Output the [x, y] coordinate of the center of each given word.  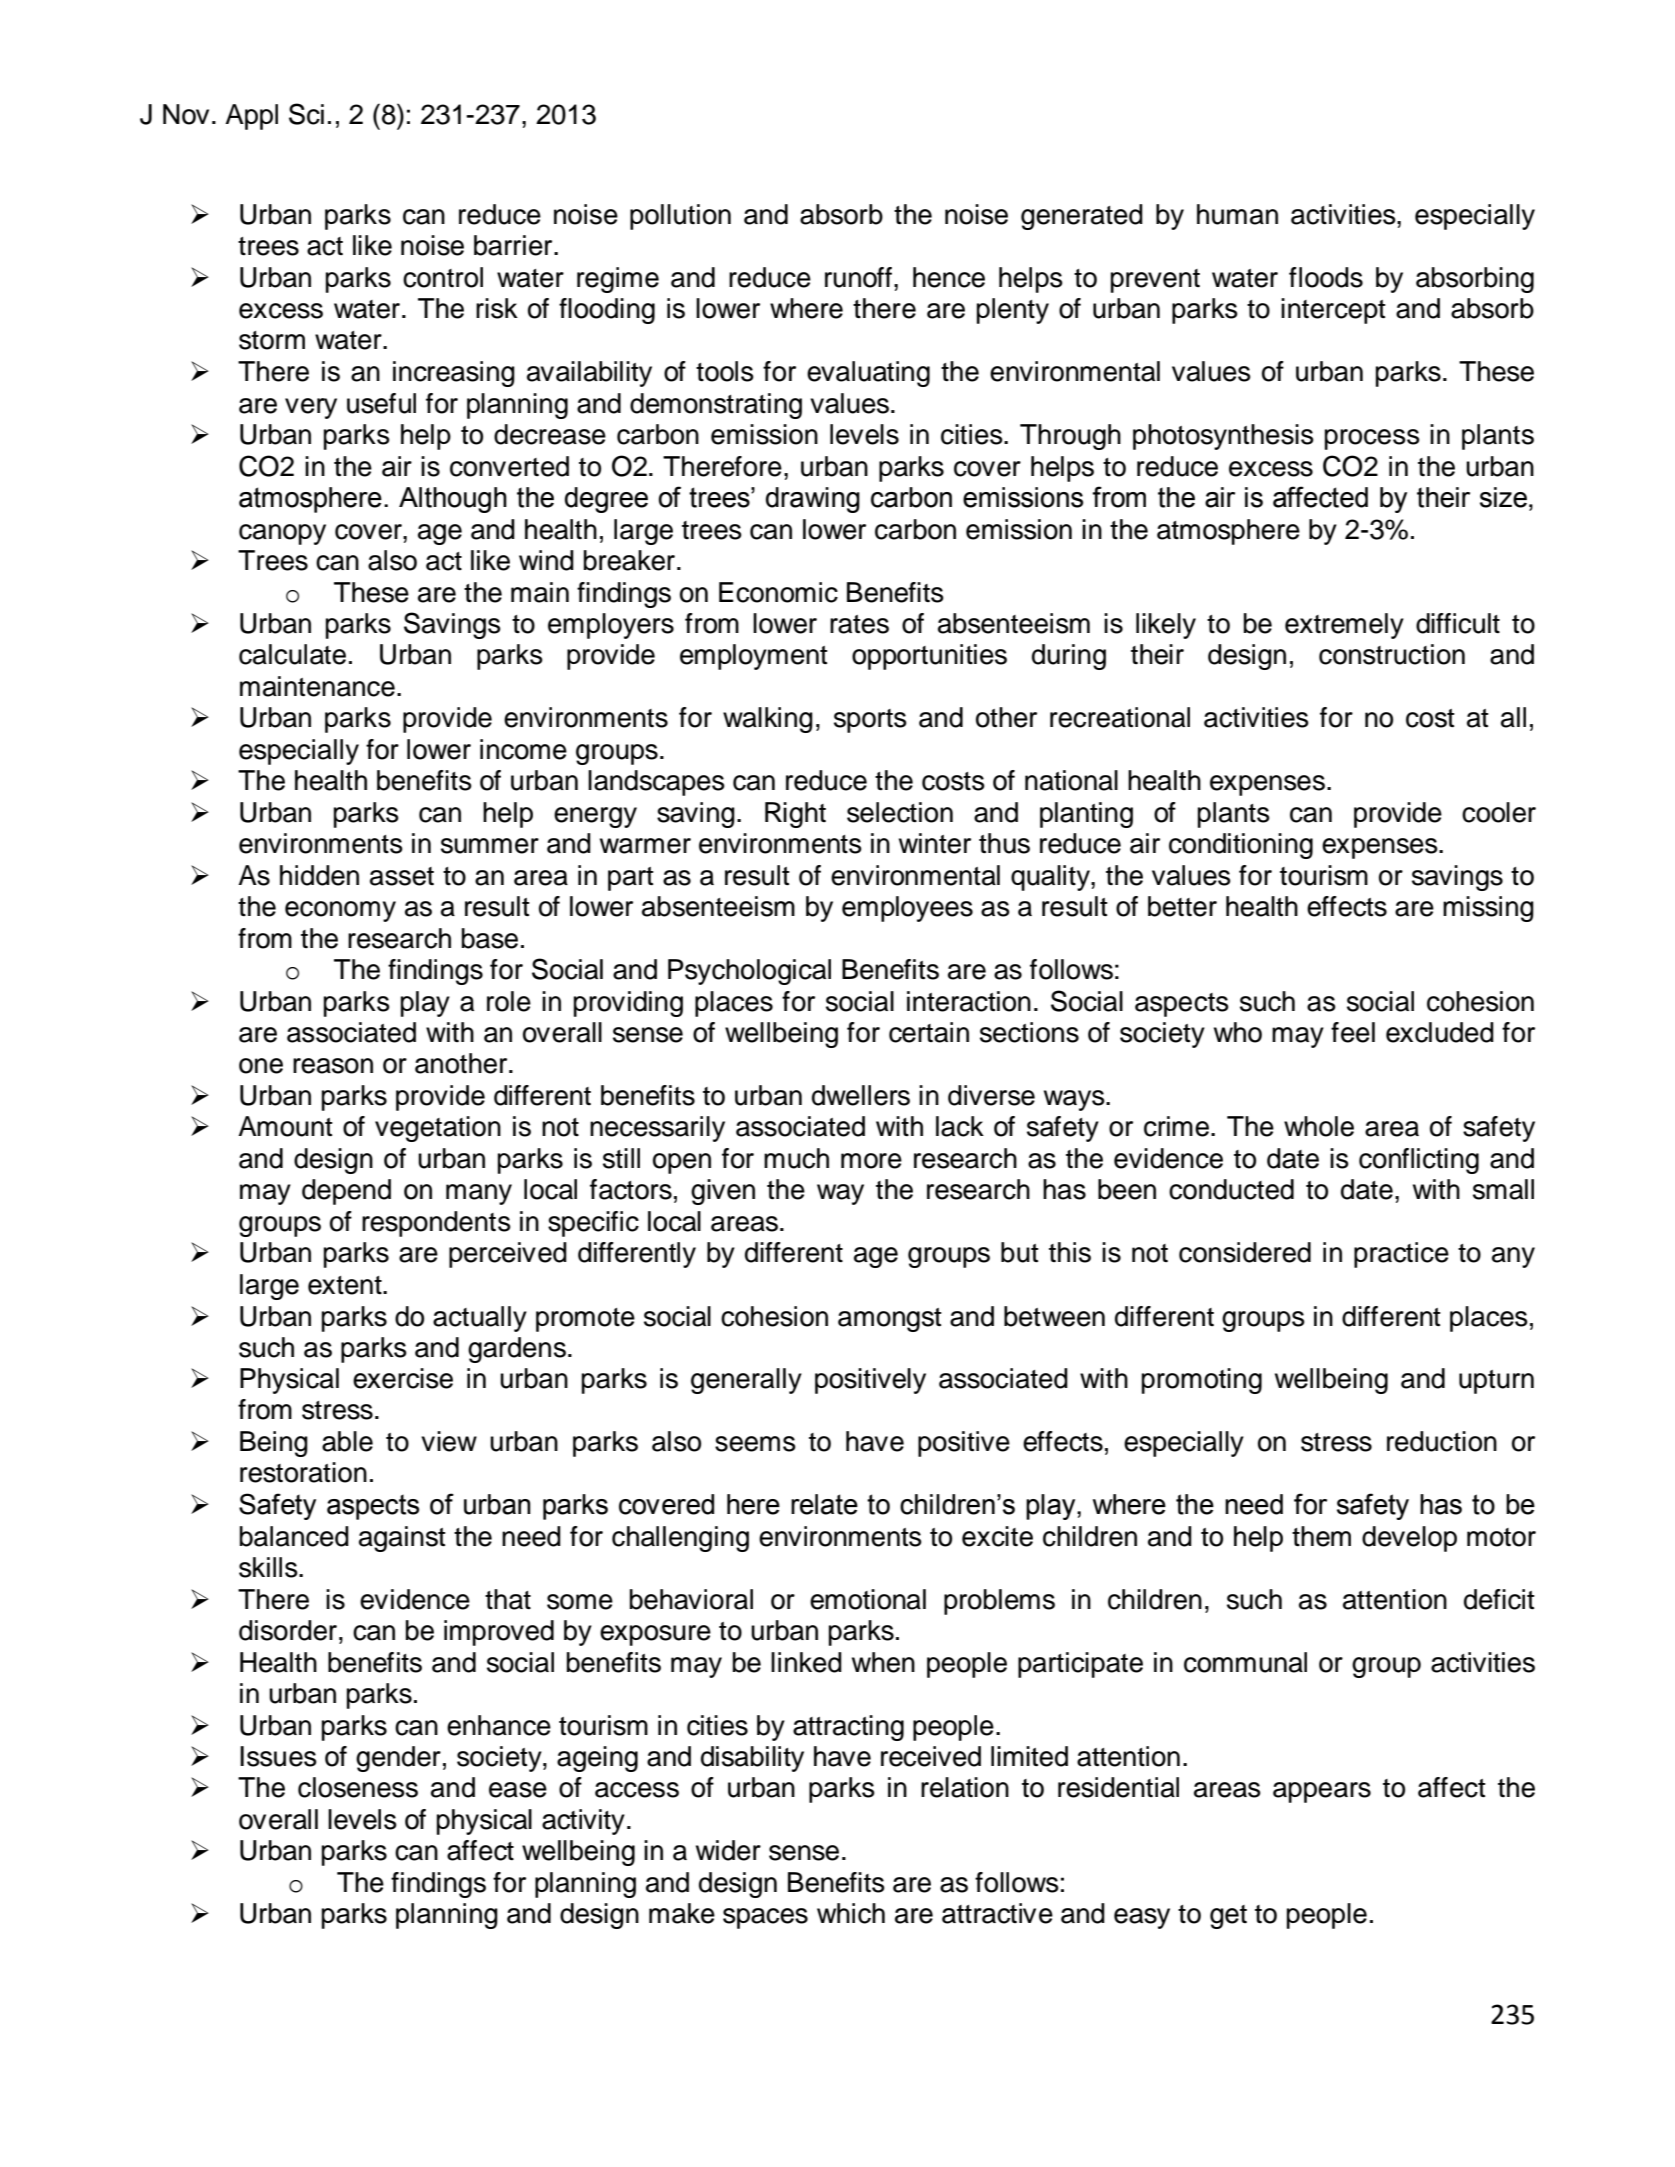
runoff [858, 277]
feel [1353, 1032]
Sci [306, 114]
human [1237, 214]
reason [333, 1066]
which [851, 1913]
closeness [358, 1787]
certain [929, 1032]
